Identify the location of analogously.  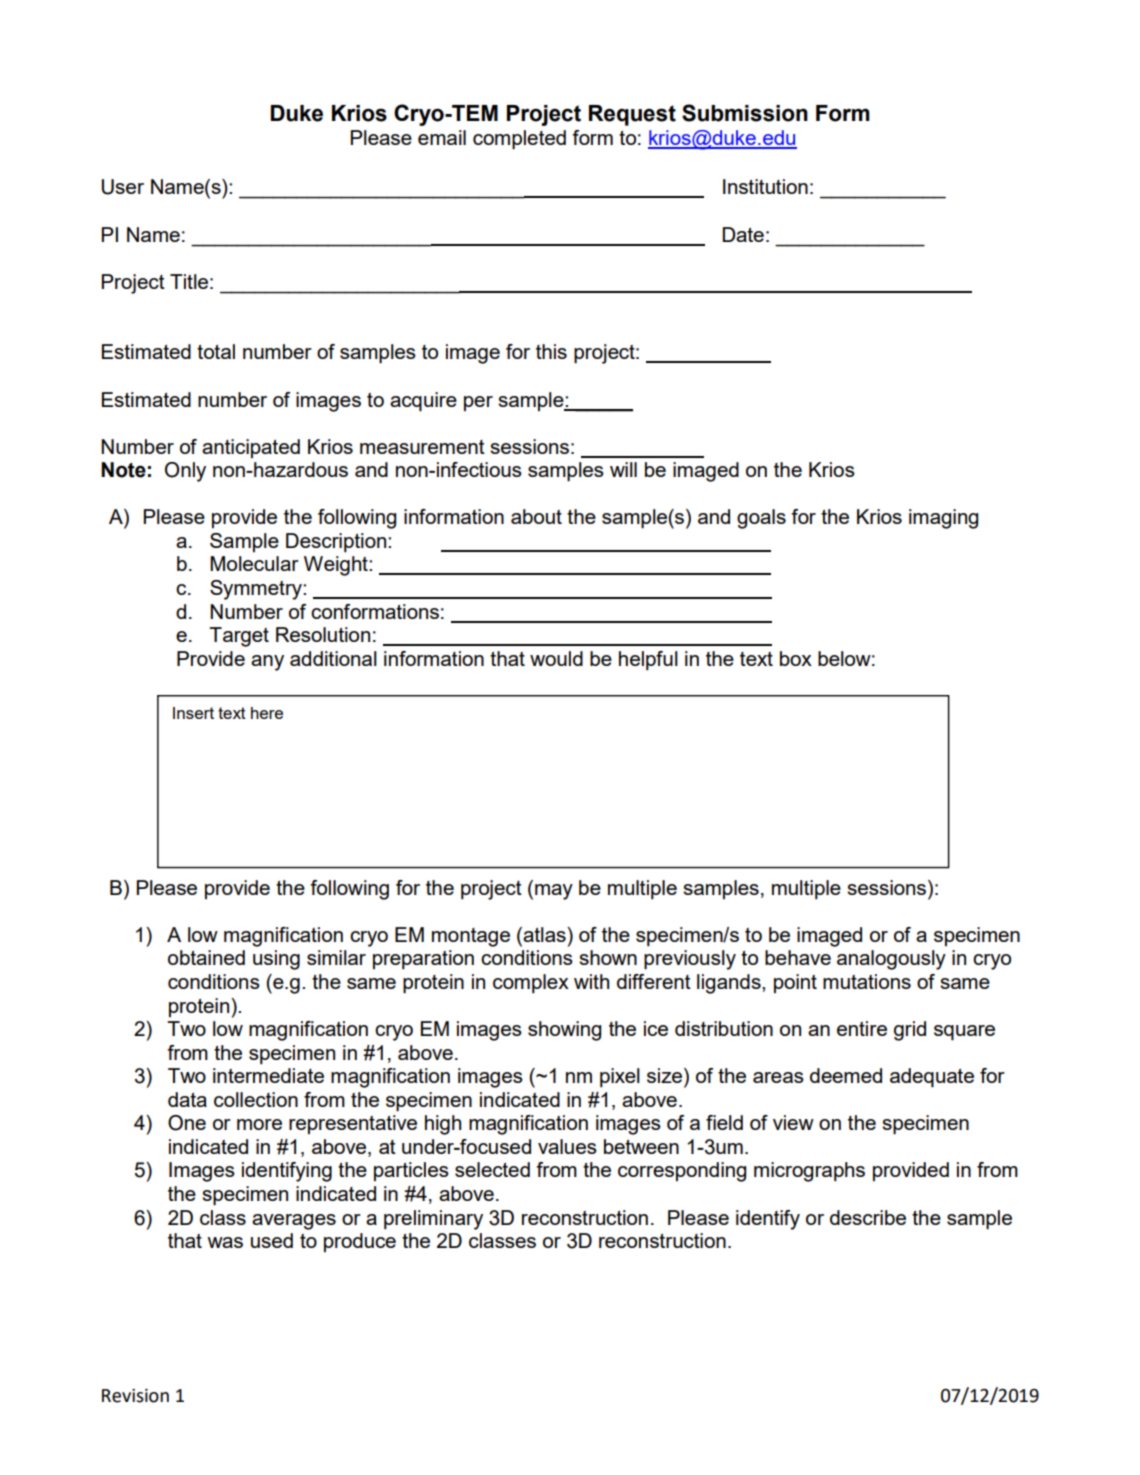
(891, 960).
